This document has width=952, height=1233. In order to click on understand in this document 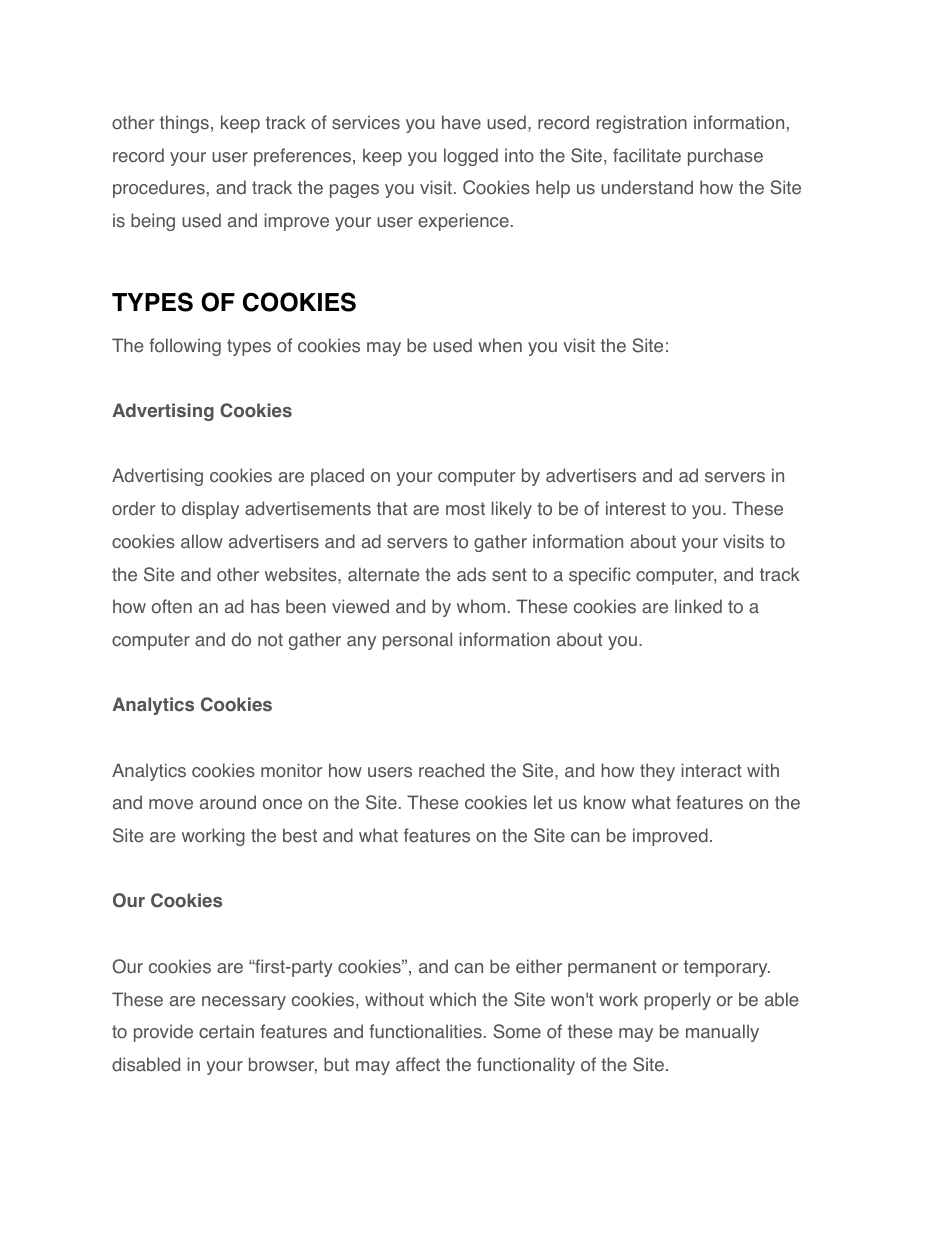, I will do `click(647, 187)`.
